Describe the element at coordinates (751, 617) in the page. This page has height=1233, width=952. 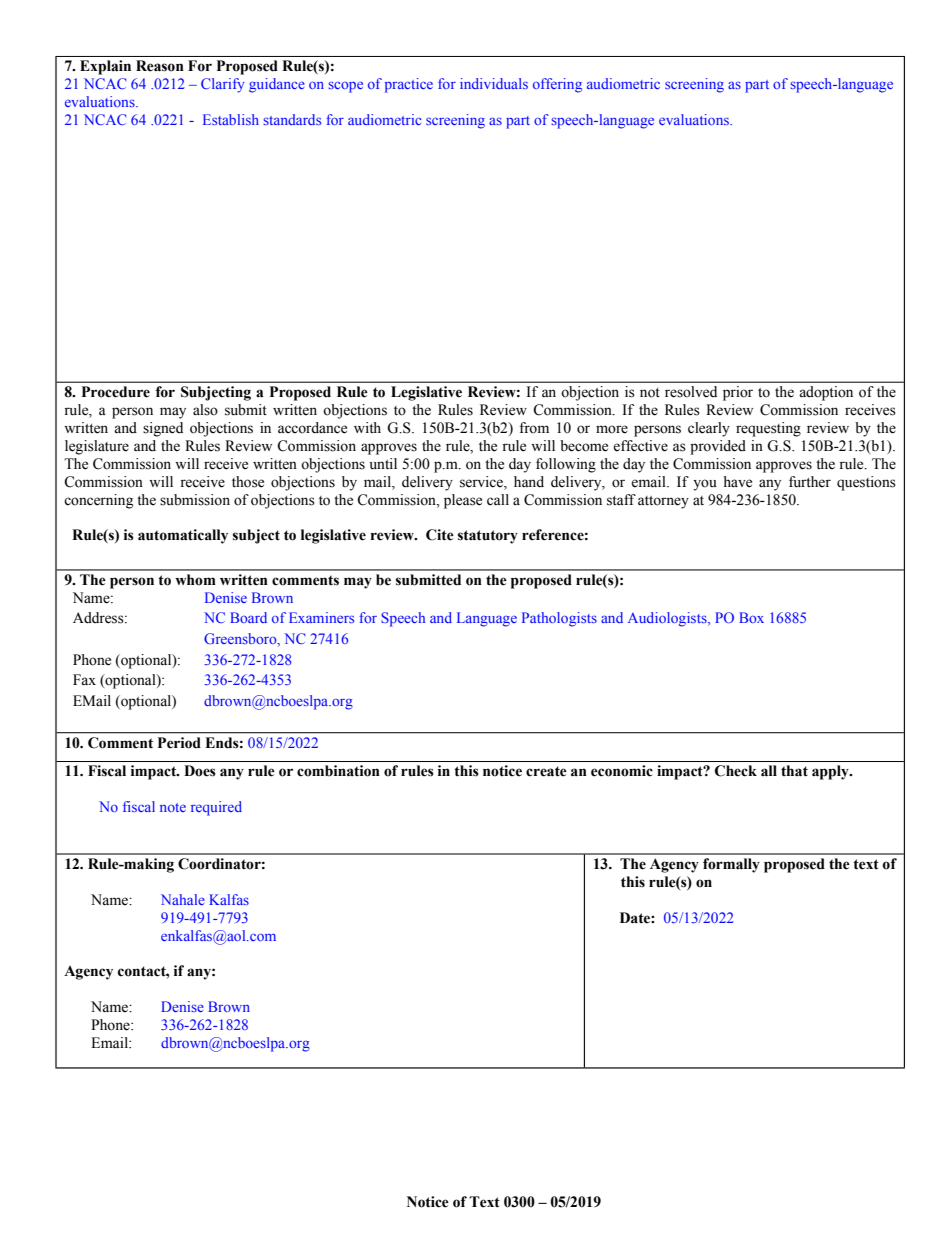
I see `Box` at that location.
